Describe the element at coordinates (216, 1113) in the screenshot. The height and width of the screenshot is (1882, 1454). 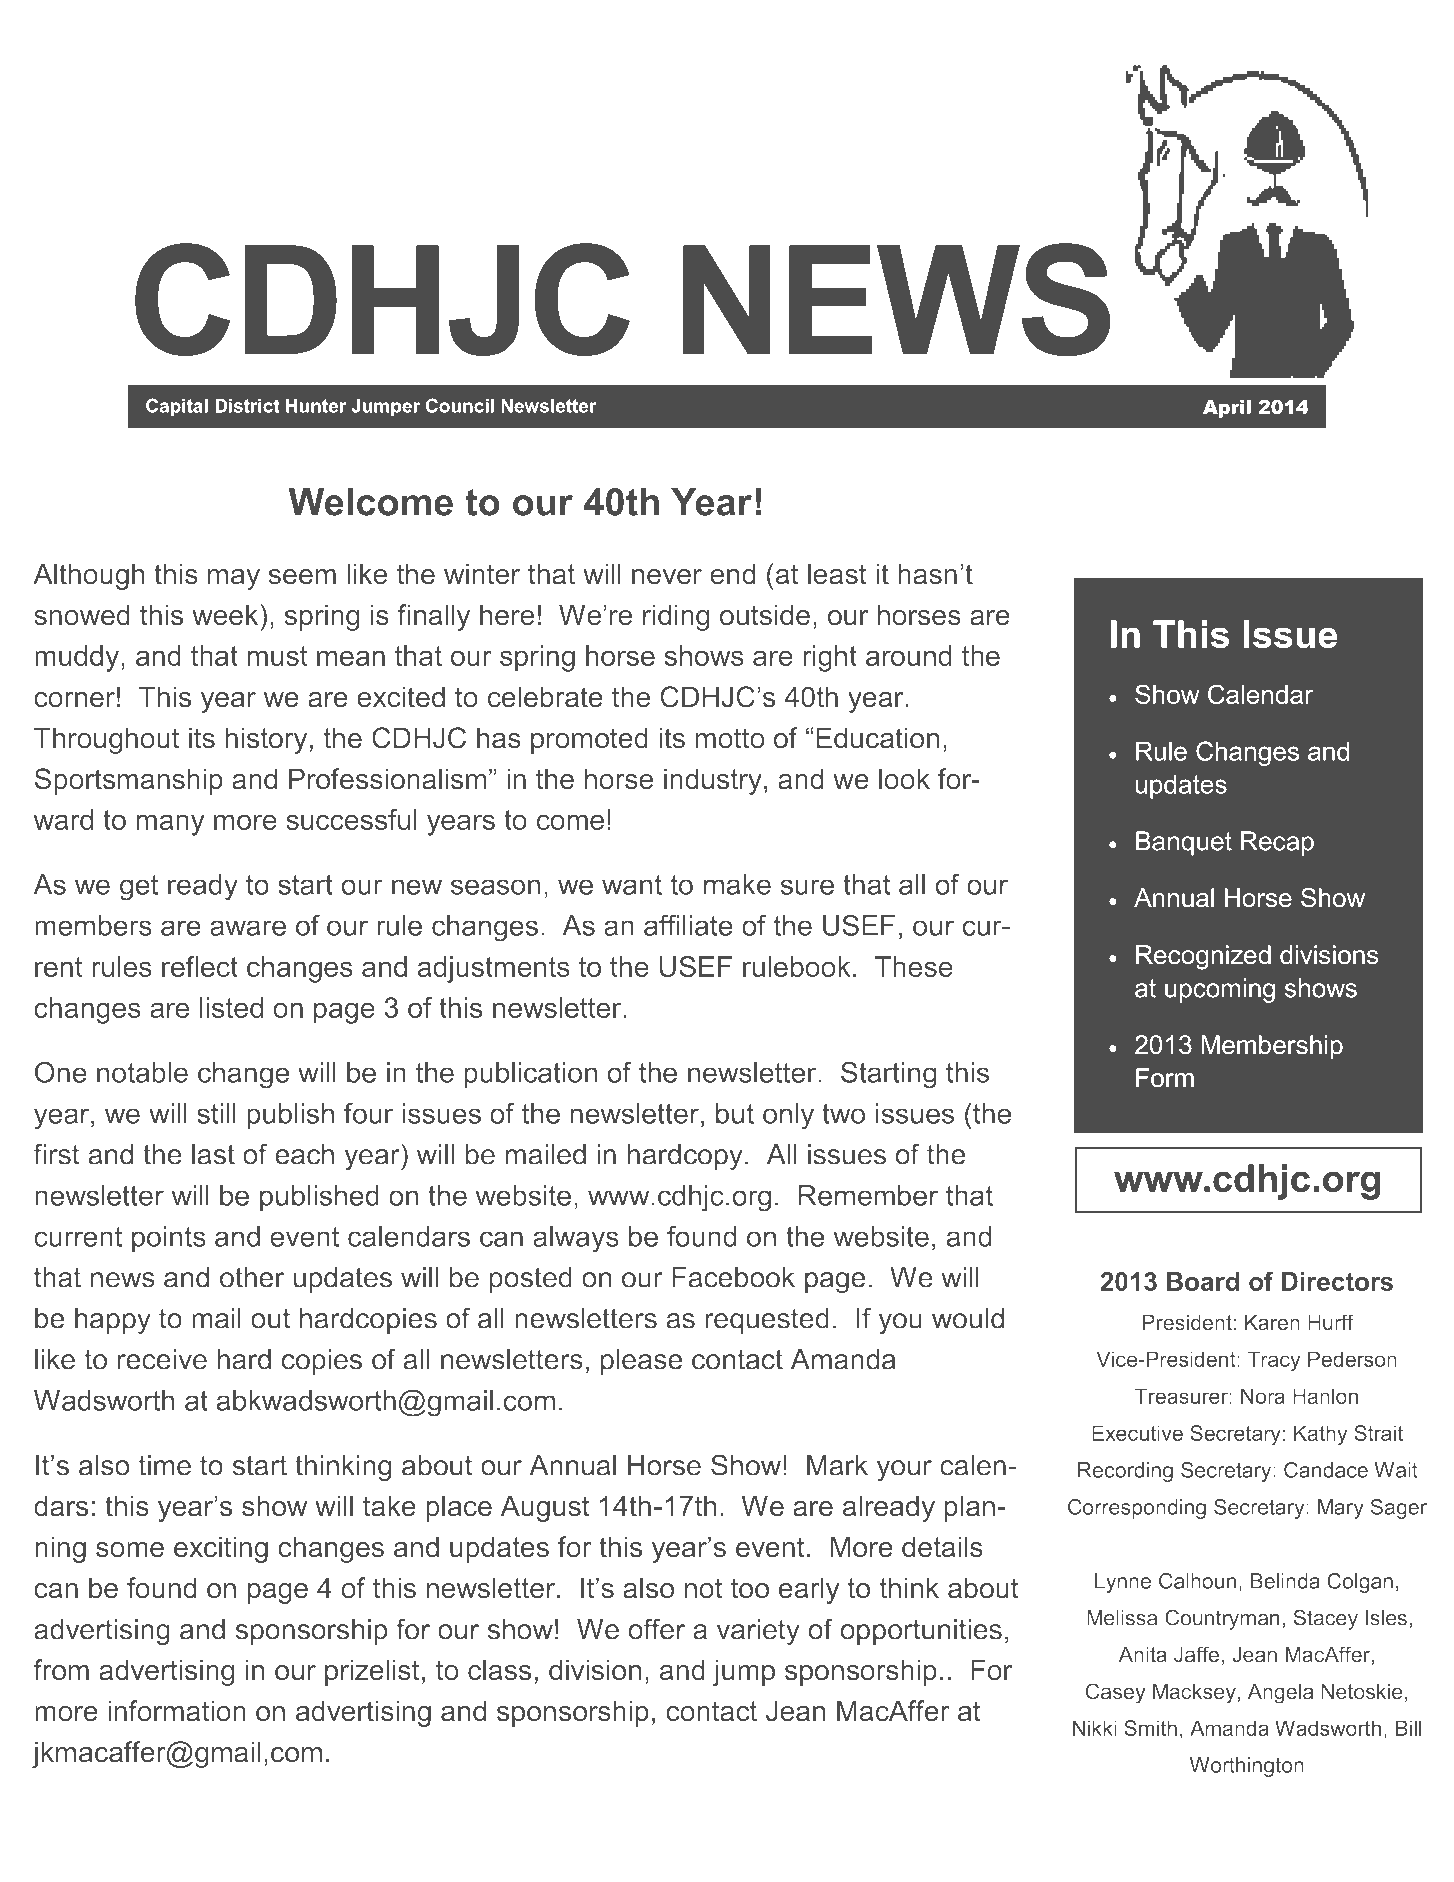
I see `still` at that location.
